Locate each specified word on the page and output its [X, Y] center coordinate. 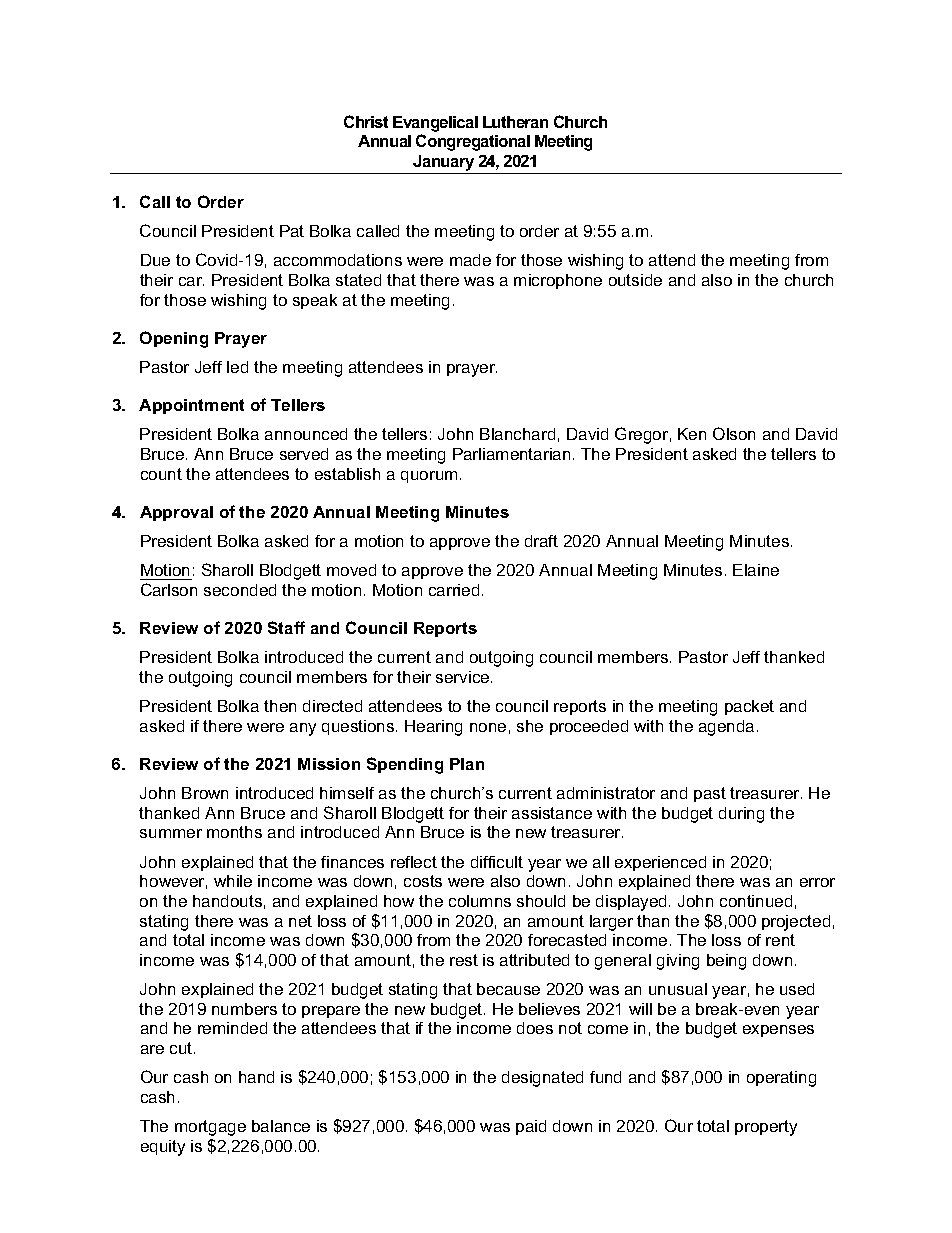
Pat [292, 231]
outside [635, 280]
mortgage [210, 1128]
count [161, 474]
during [741, 815]
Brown [205, 793]
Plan [467, 764]
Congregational [473, 142]
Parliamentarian [511, 454]
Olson [734, 433]
